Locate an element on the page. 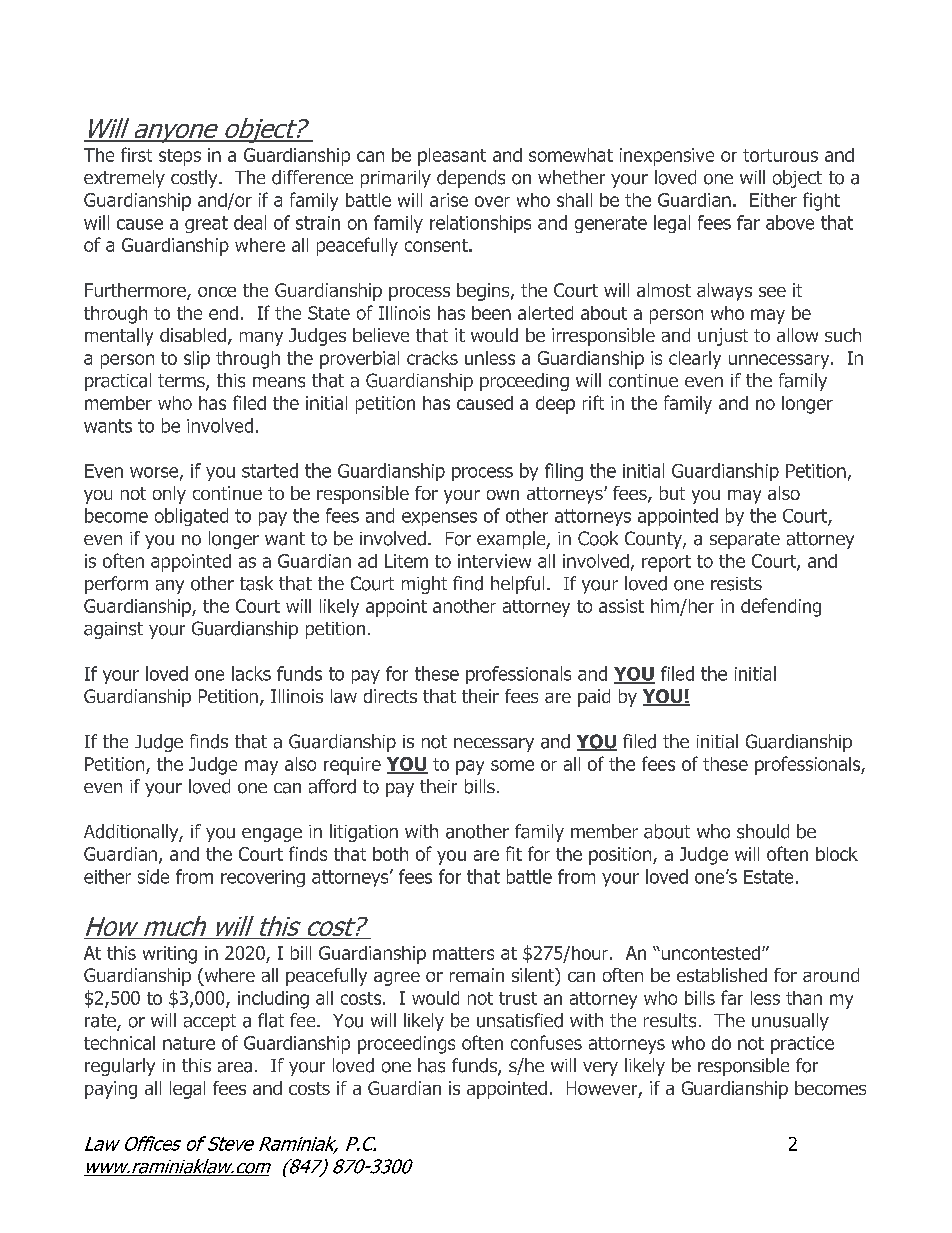  task is located at coordinates (256, 583).
